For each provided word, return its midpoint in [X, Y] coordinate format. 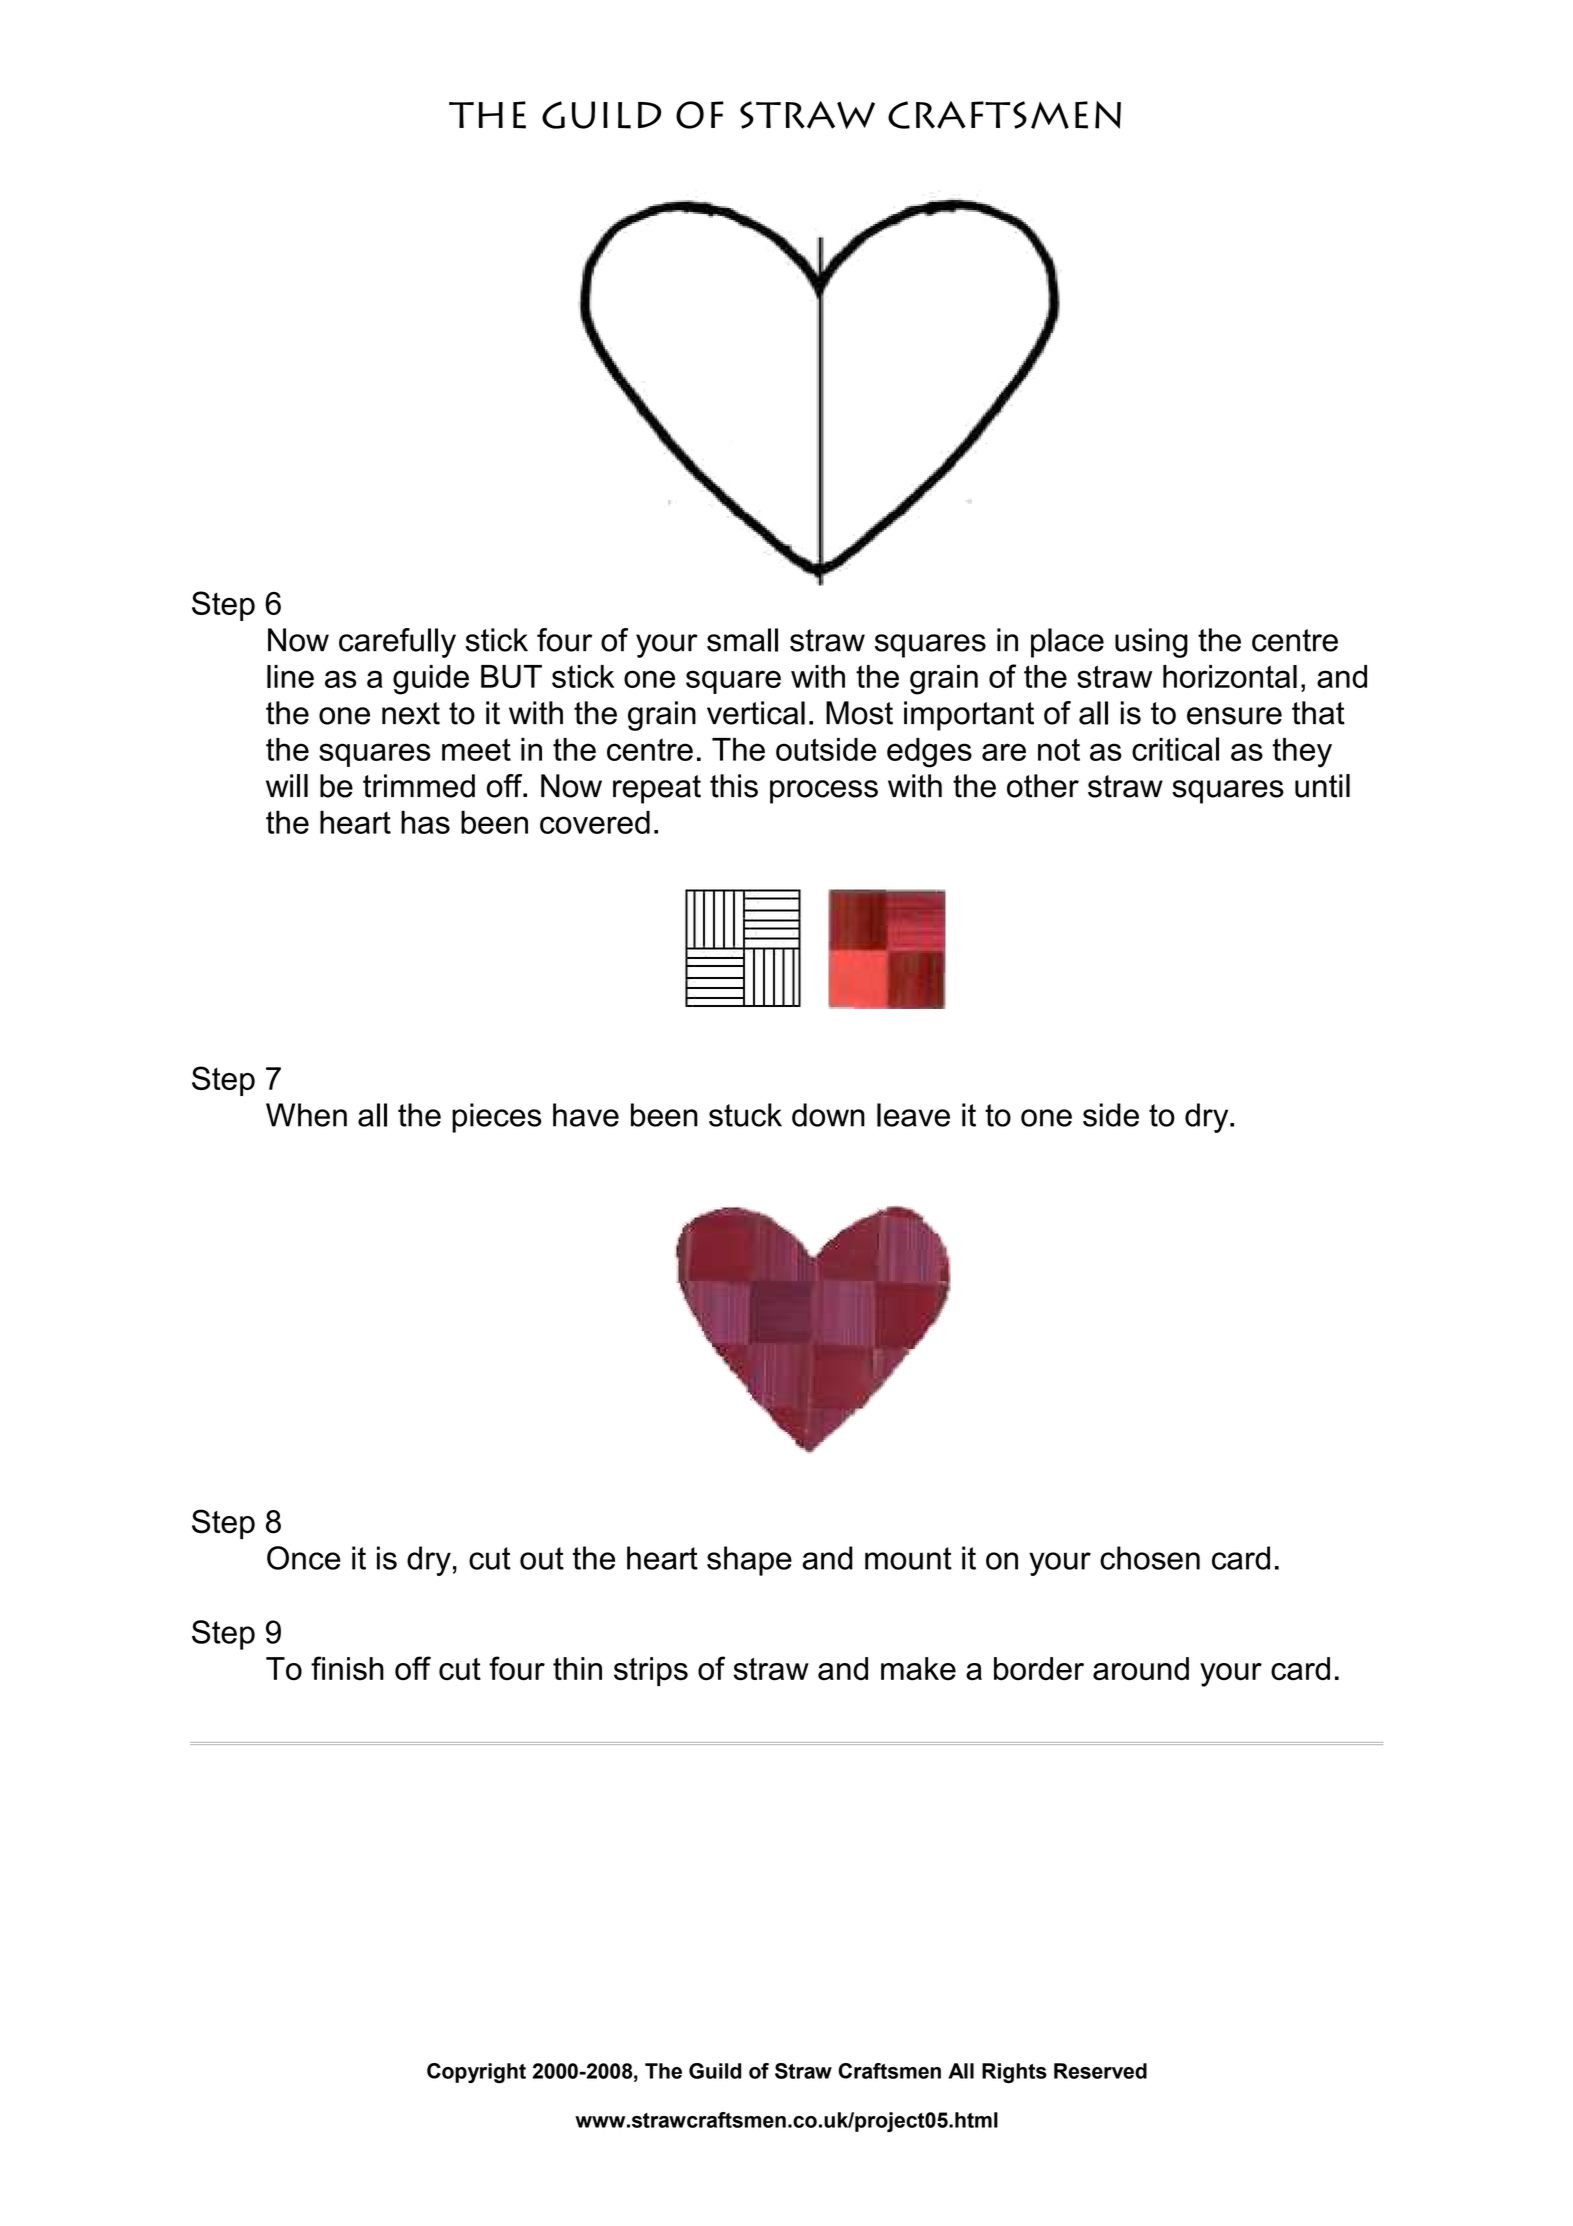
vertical [756, 713]
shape [749, 1561]
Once [304, 1558]
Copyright [476, 2073]
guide [431, 680]
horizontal [1230, 676]
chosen [1150, 1558]
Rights [1014, 2073]
